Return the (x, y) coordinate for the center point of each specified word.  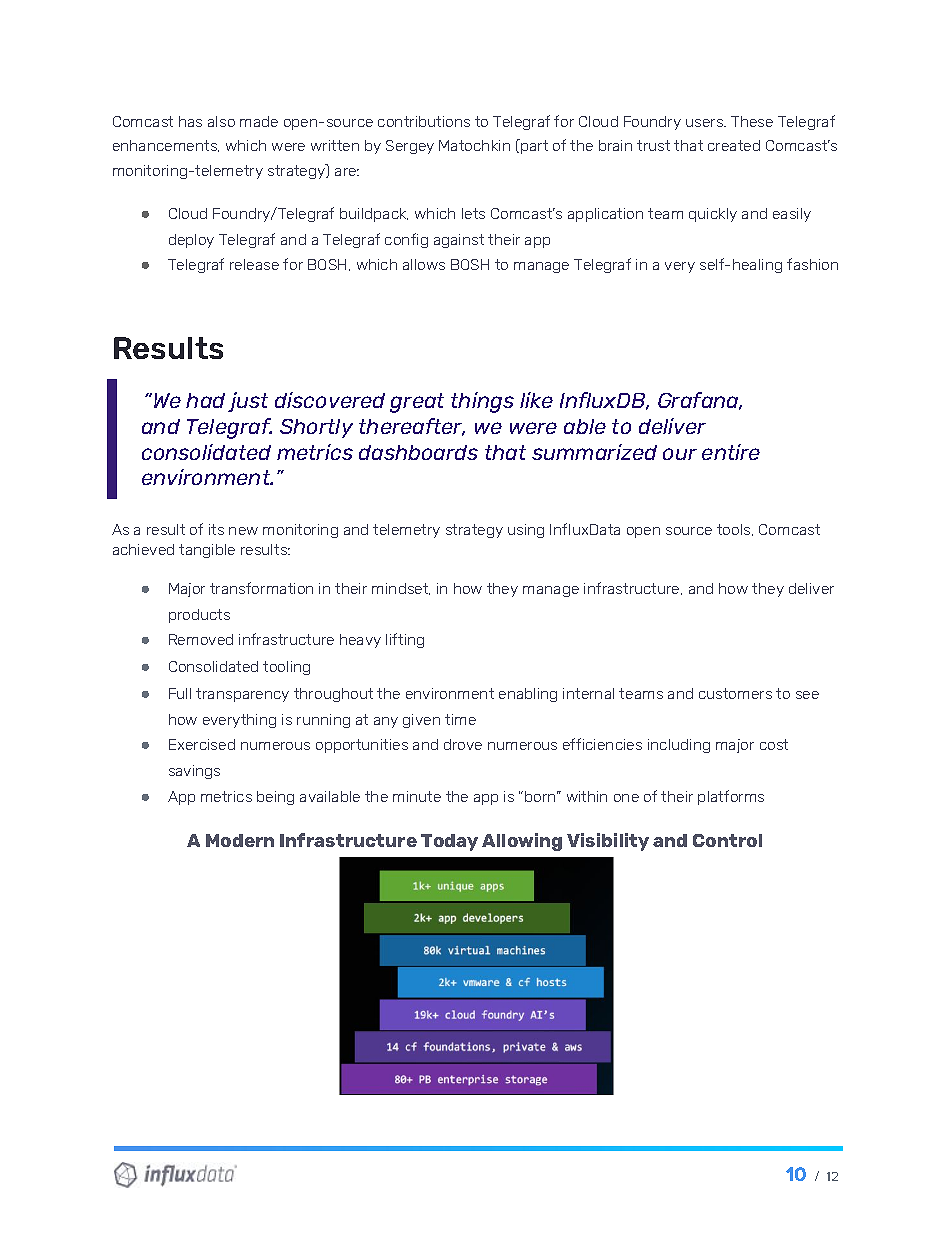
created (734, 145)
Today (449, 842)
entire (731, 452)
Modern (240, 840)
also (221, 121)
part (533, 146)
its (216, 529)
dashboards (418, 452)
